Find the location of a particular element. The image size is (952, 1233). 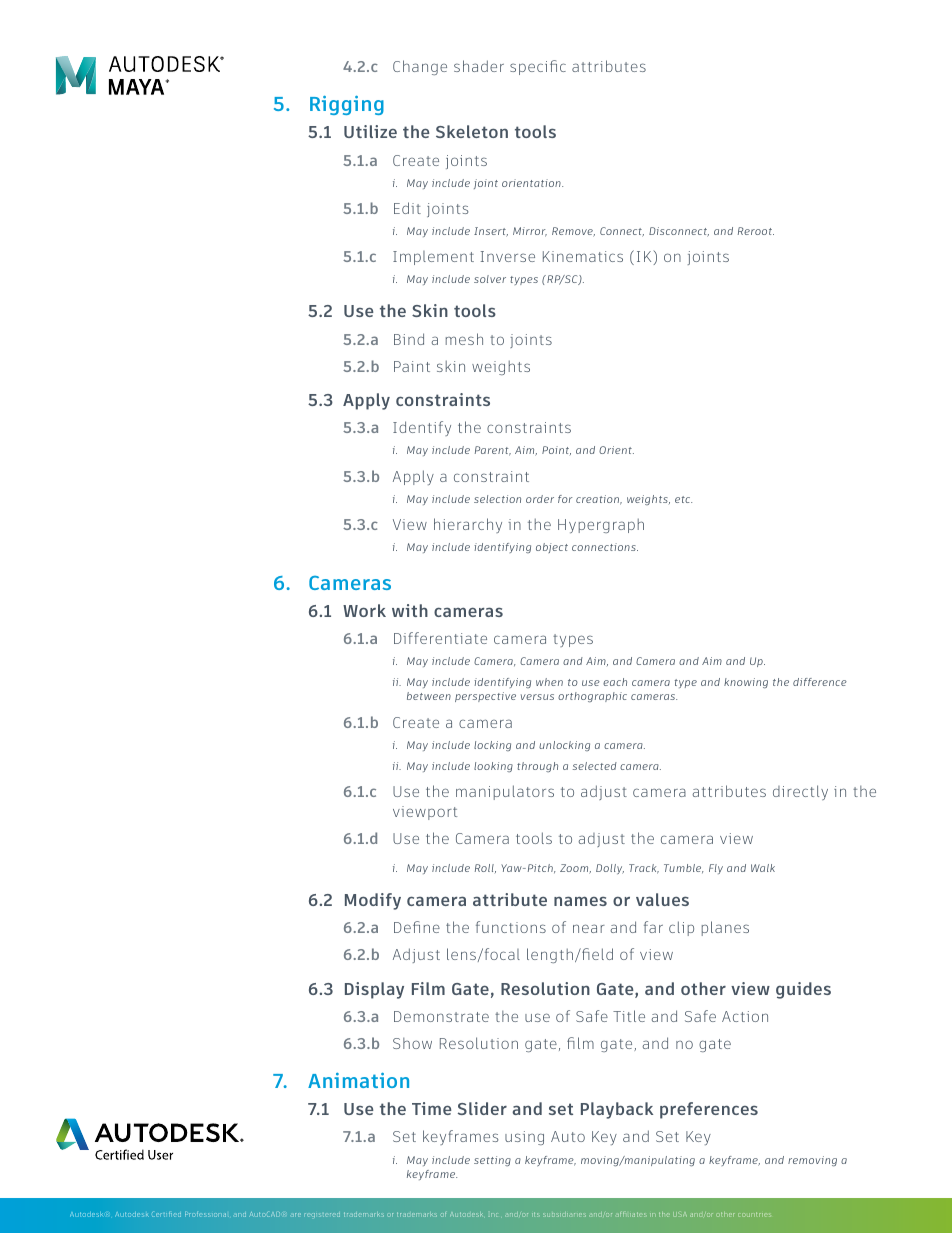

Differentiate is located at coordinates (440, 638).
